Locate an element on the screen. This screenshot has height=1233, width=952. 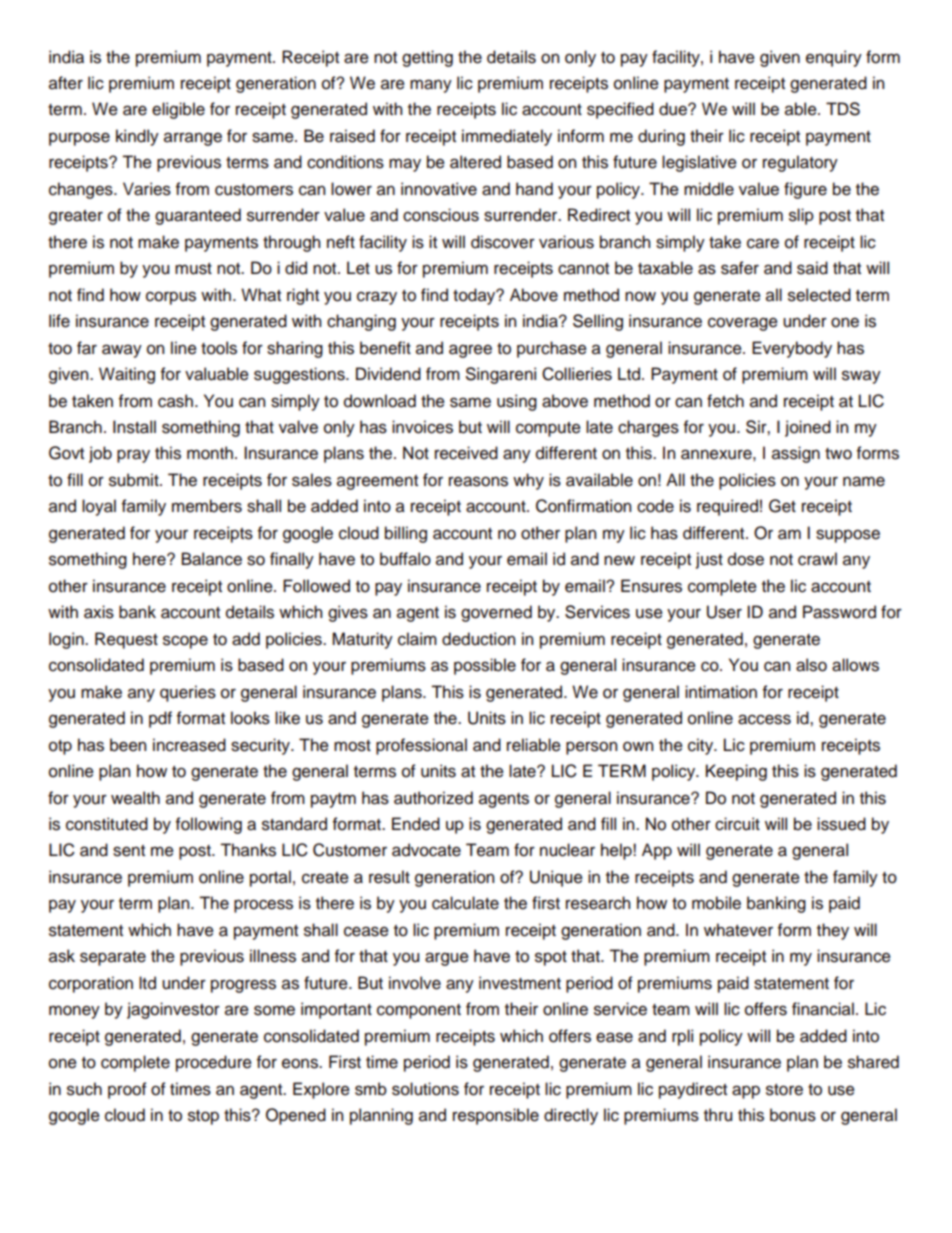
governed is located at coordinates (496, 613).
